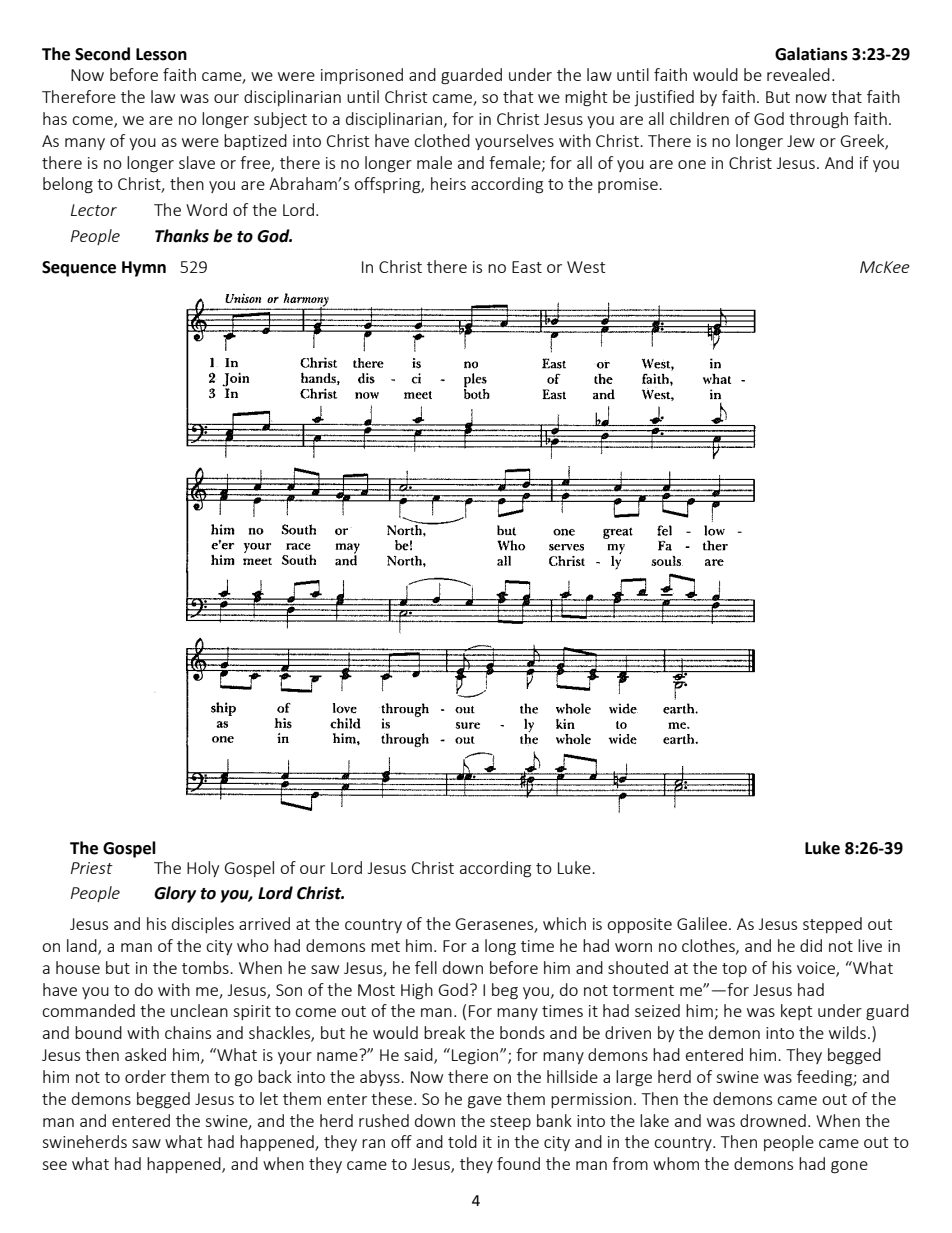 The image size is (952, 1233). I want to click on Priest, so click(92, 868).
